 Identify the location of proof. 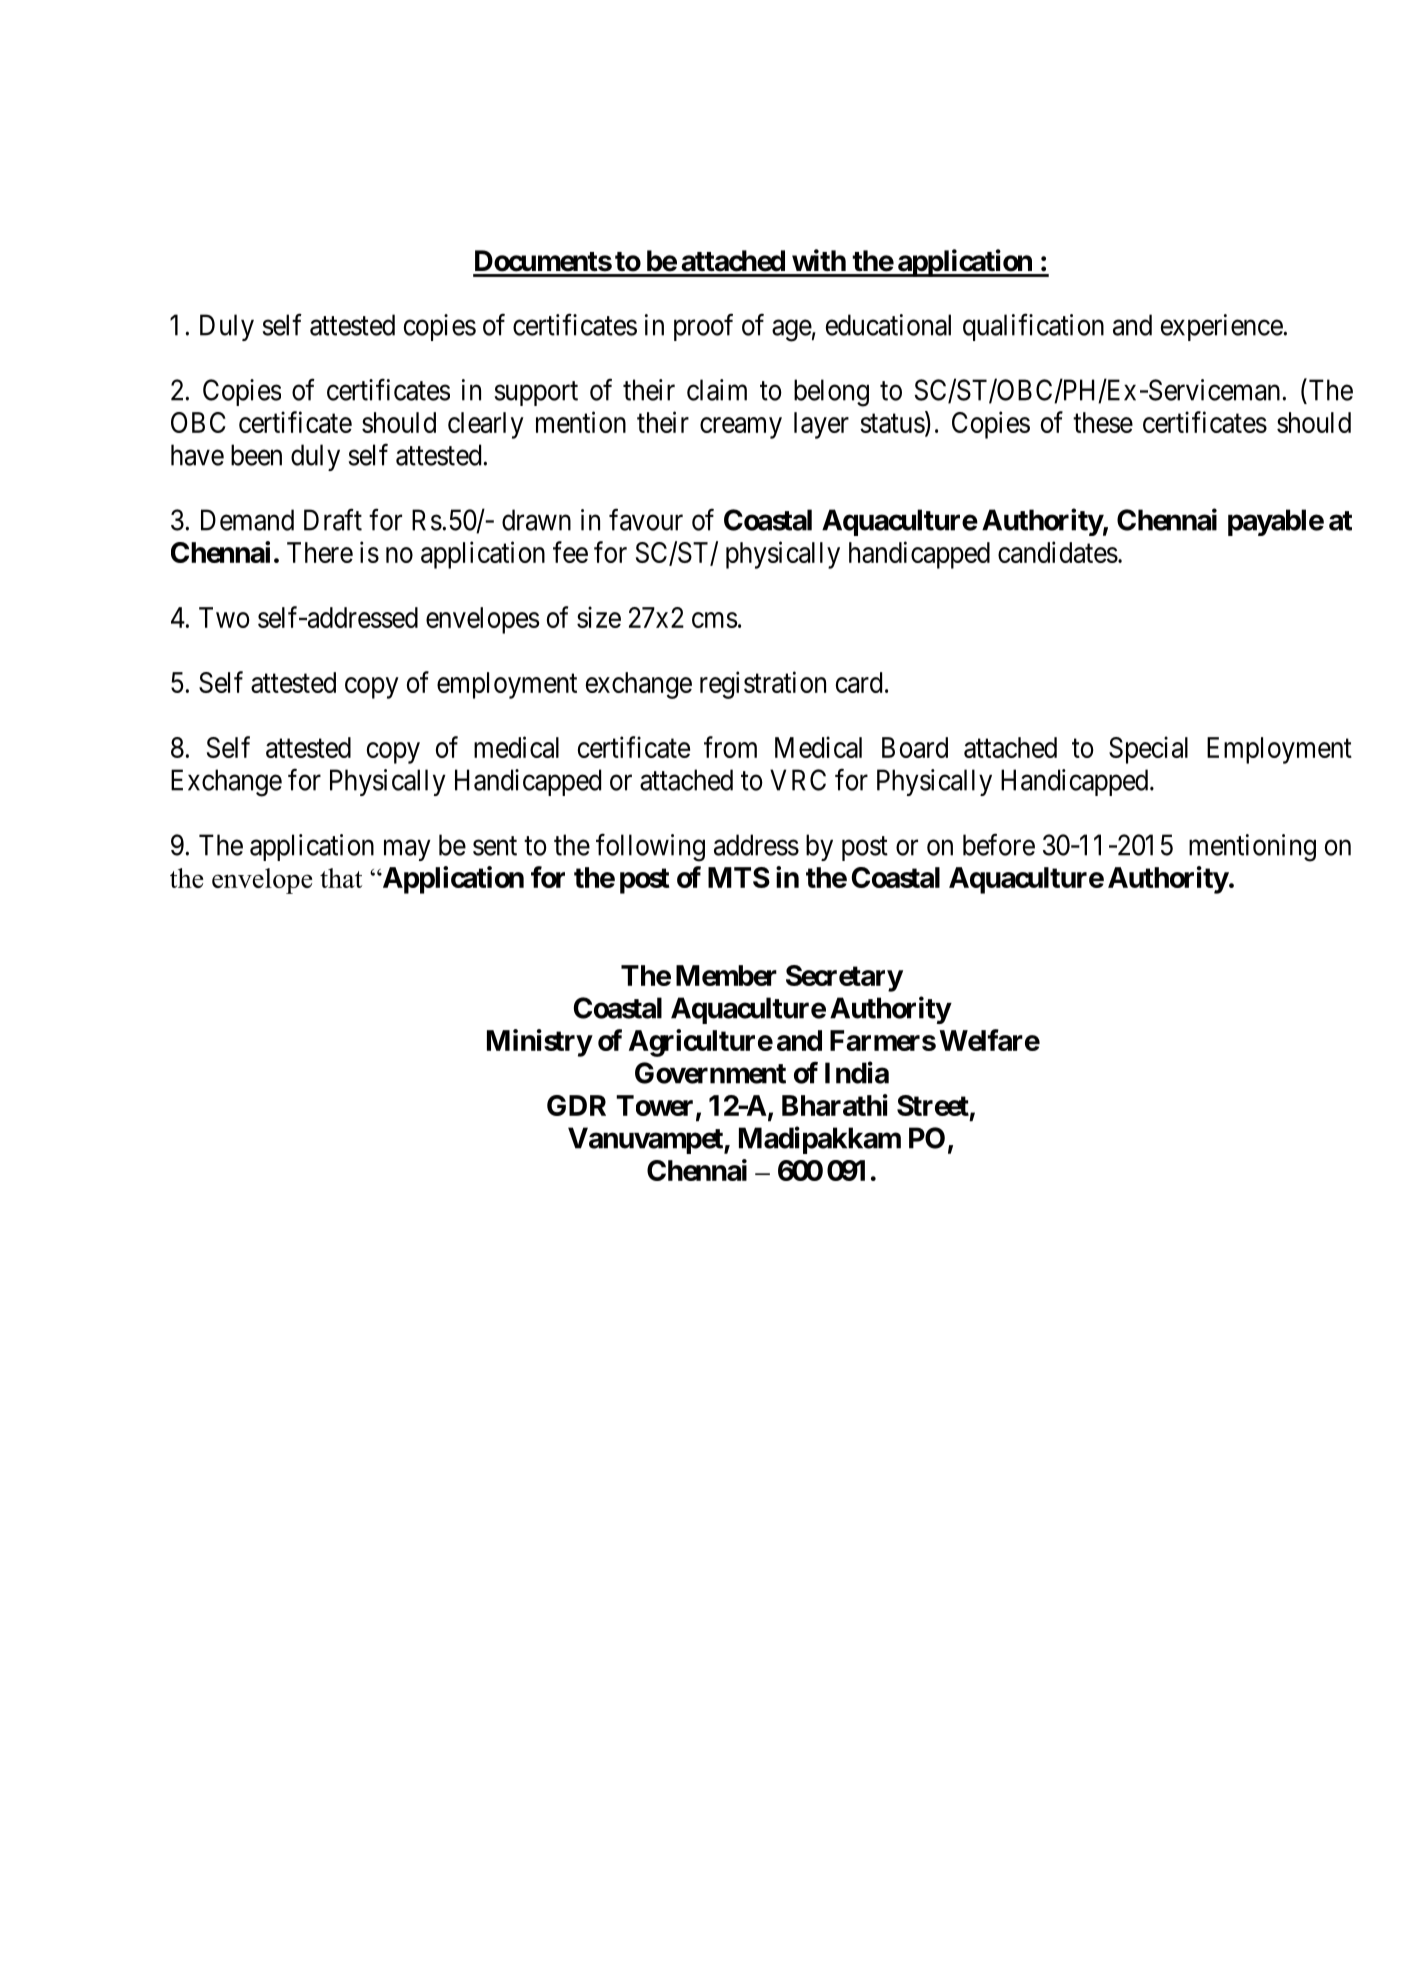
(703, 327).
